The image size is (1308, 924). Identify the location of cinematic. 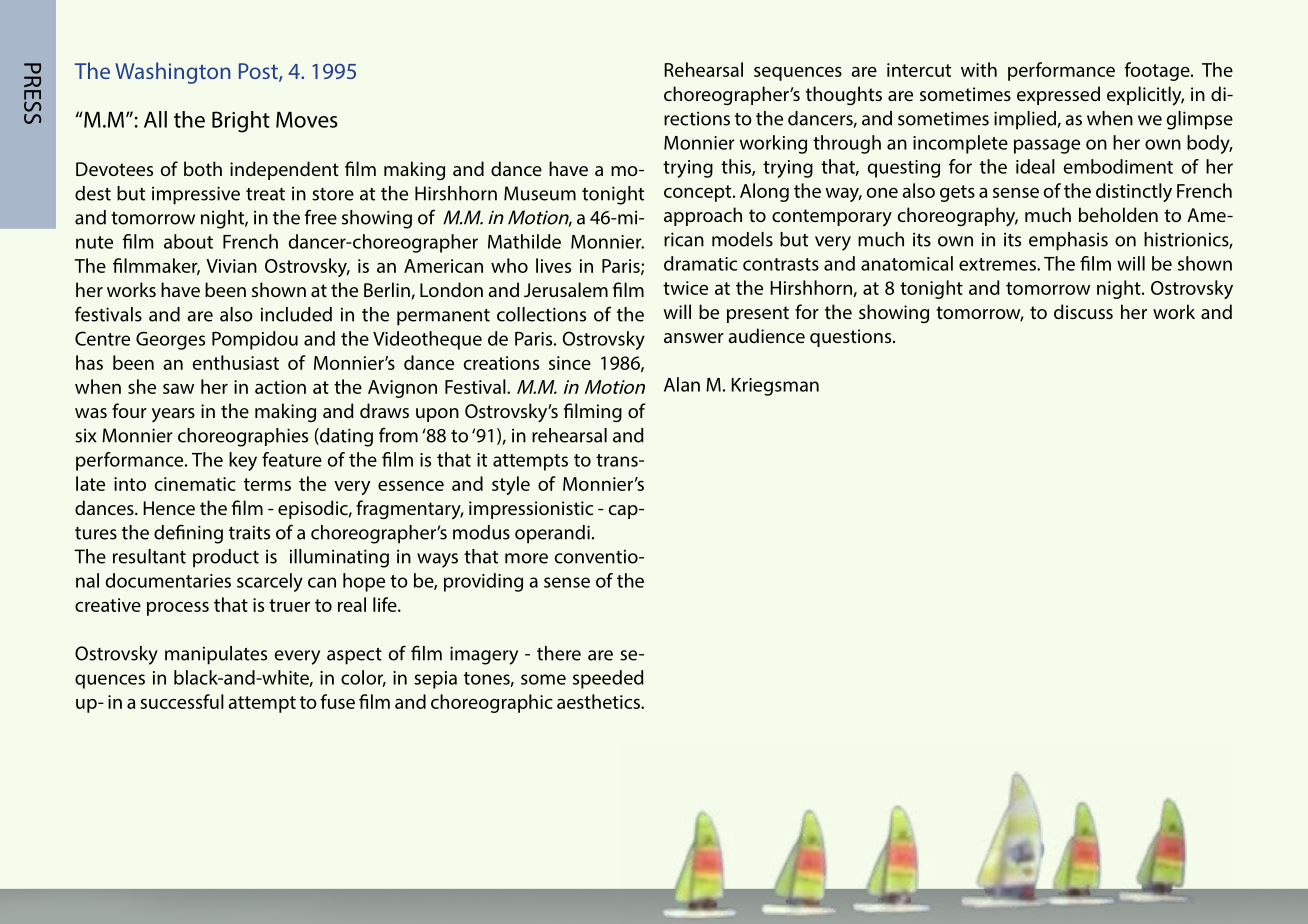
(195, 484).
